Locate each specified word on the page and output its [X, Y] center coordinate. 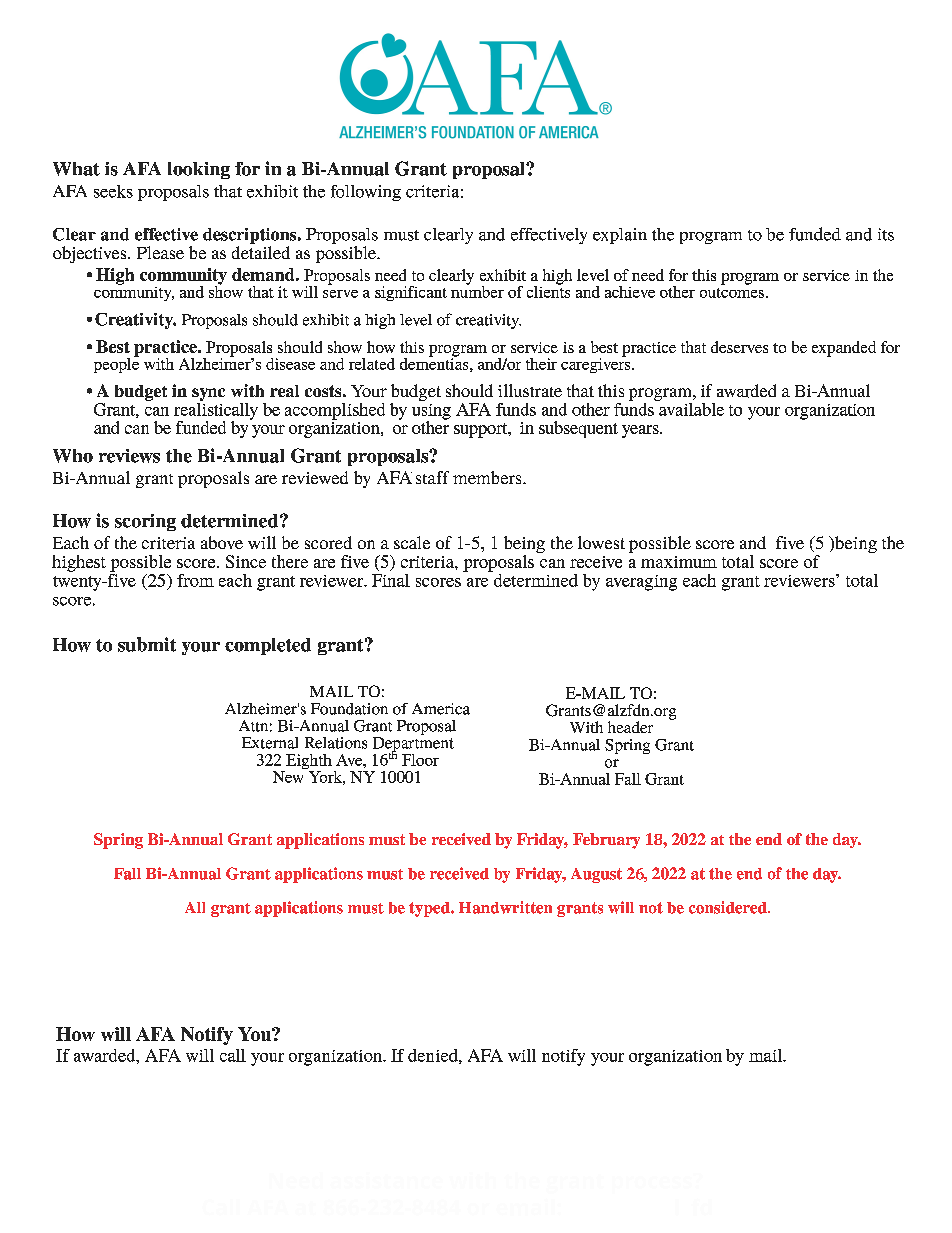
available [690, 408]
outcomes [732, 293]
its [886, 234]
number [477, 290]
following [366, 193]
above [222, 542]
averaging [641, 583]
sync [208, 396]
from [195, 580]
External [270, 743]
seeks [113, 191]
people [116, 364]
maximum [679, 562]
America [441, 709]
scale [412, 542]
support [482, 430]
